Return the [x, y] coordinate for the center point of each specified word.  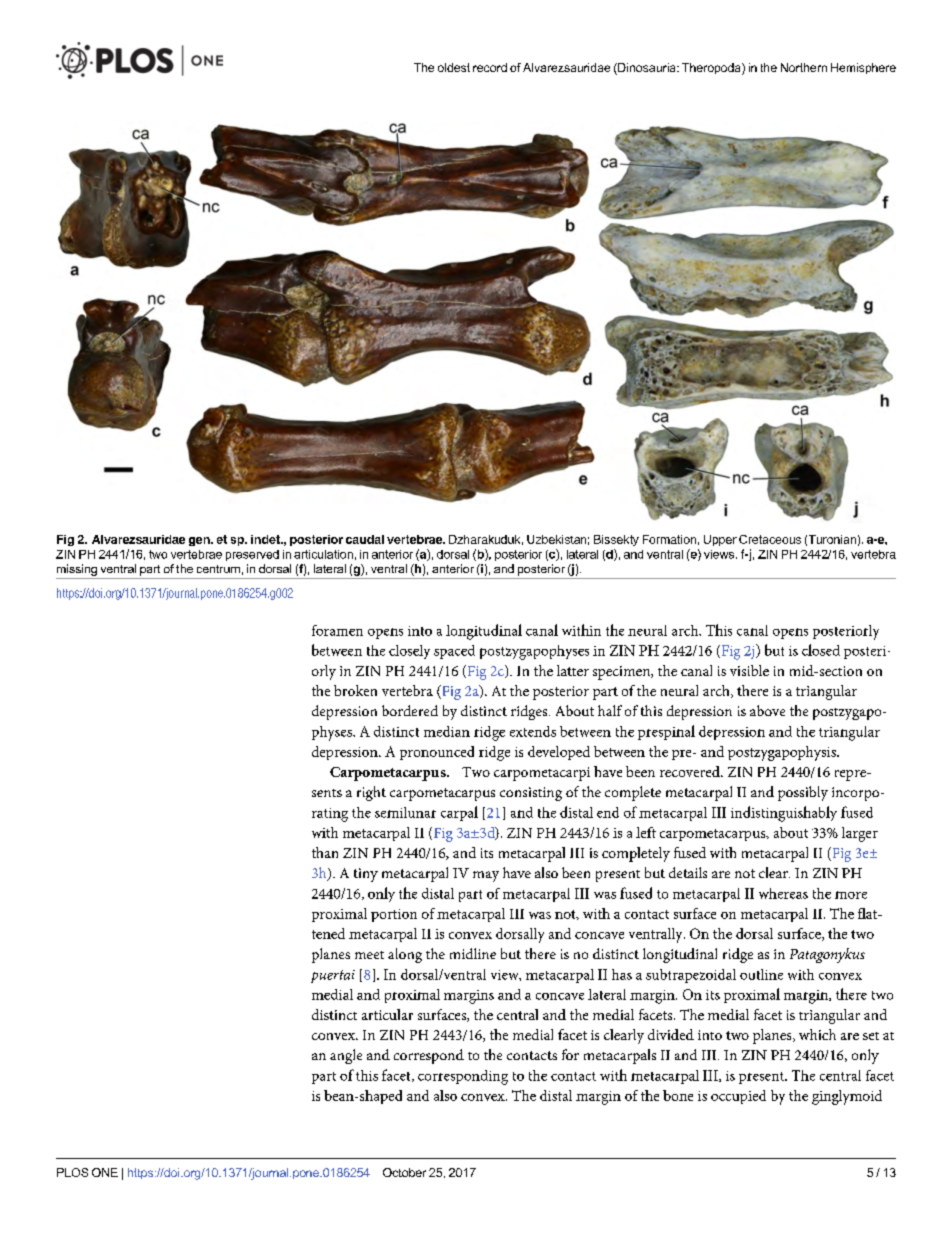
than [325, 852]
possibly [803, 793]
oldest [454, 67]
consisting [531, 794]
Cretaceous [770, 539]
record [490, 67]
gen [200, 541]
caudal [365, 539]
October [404, 1172]
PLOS [72, 1172]
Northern [804, 67]
